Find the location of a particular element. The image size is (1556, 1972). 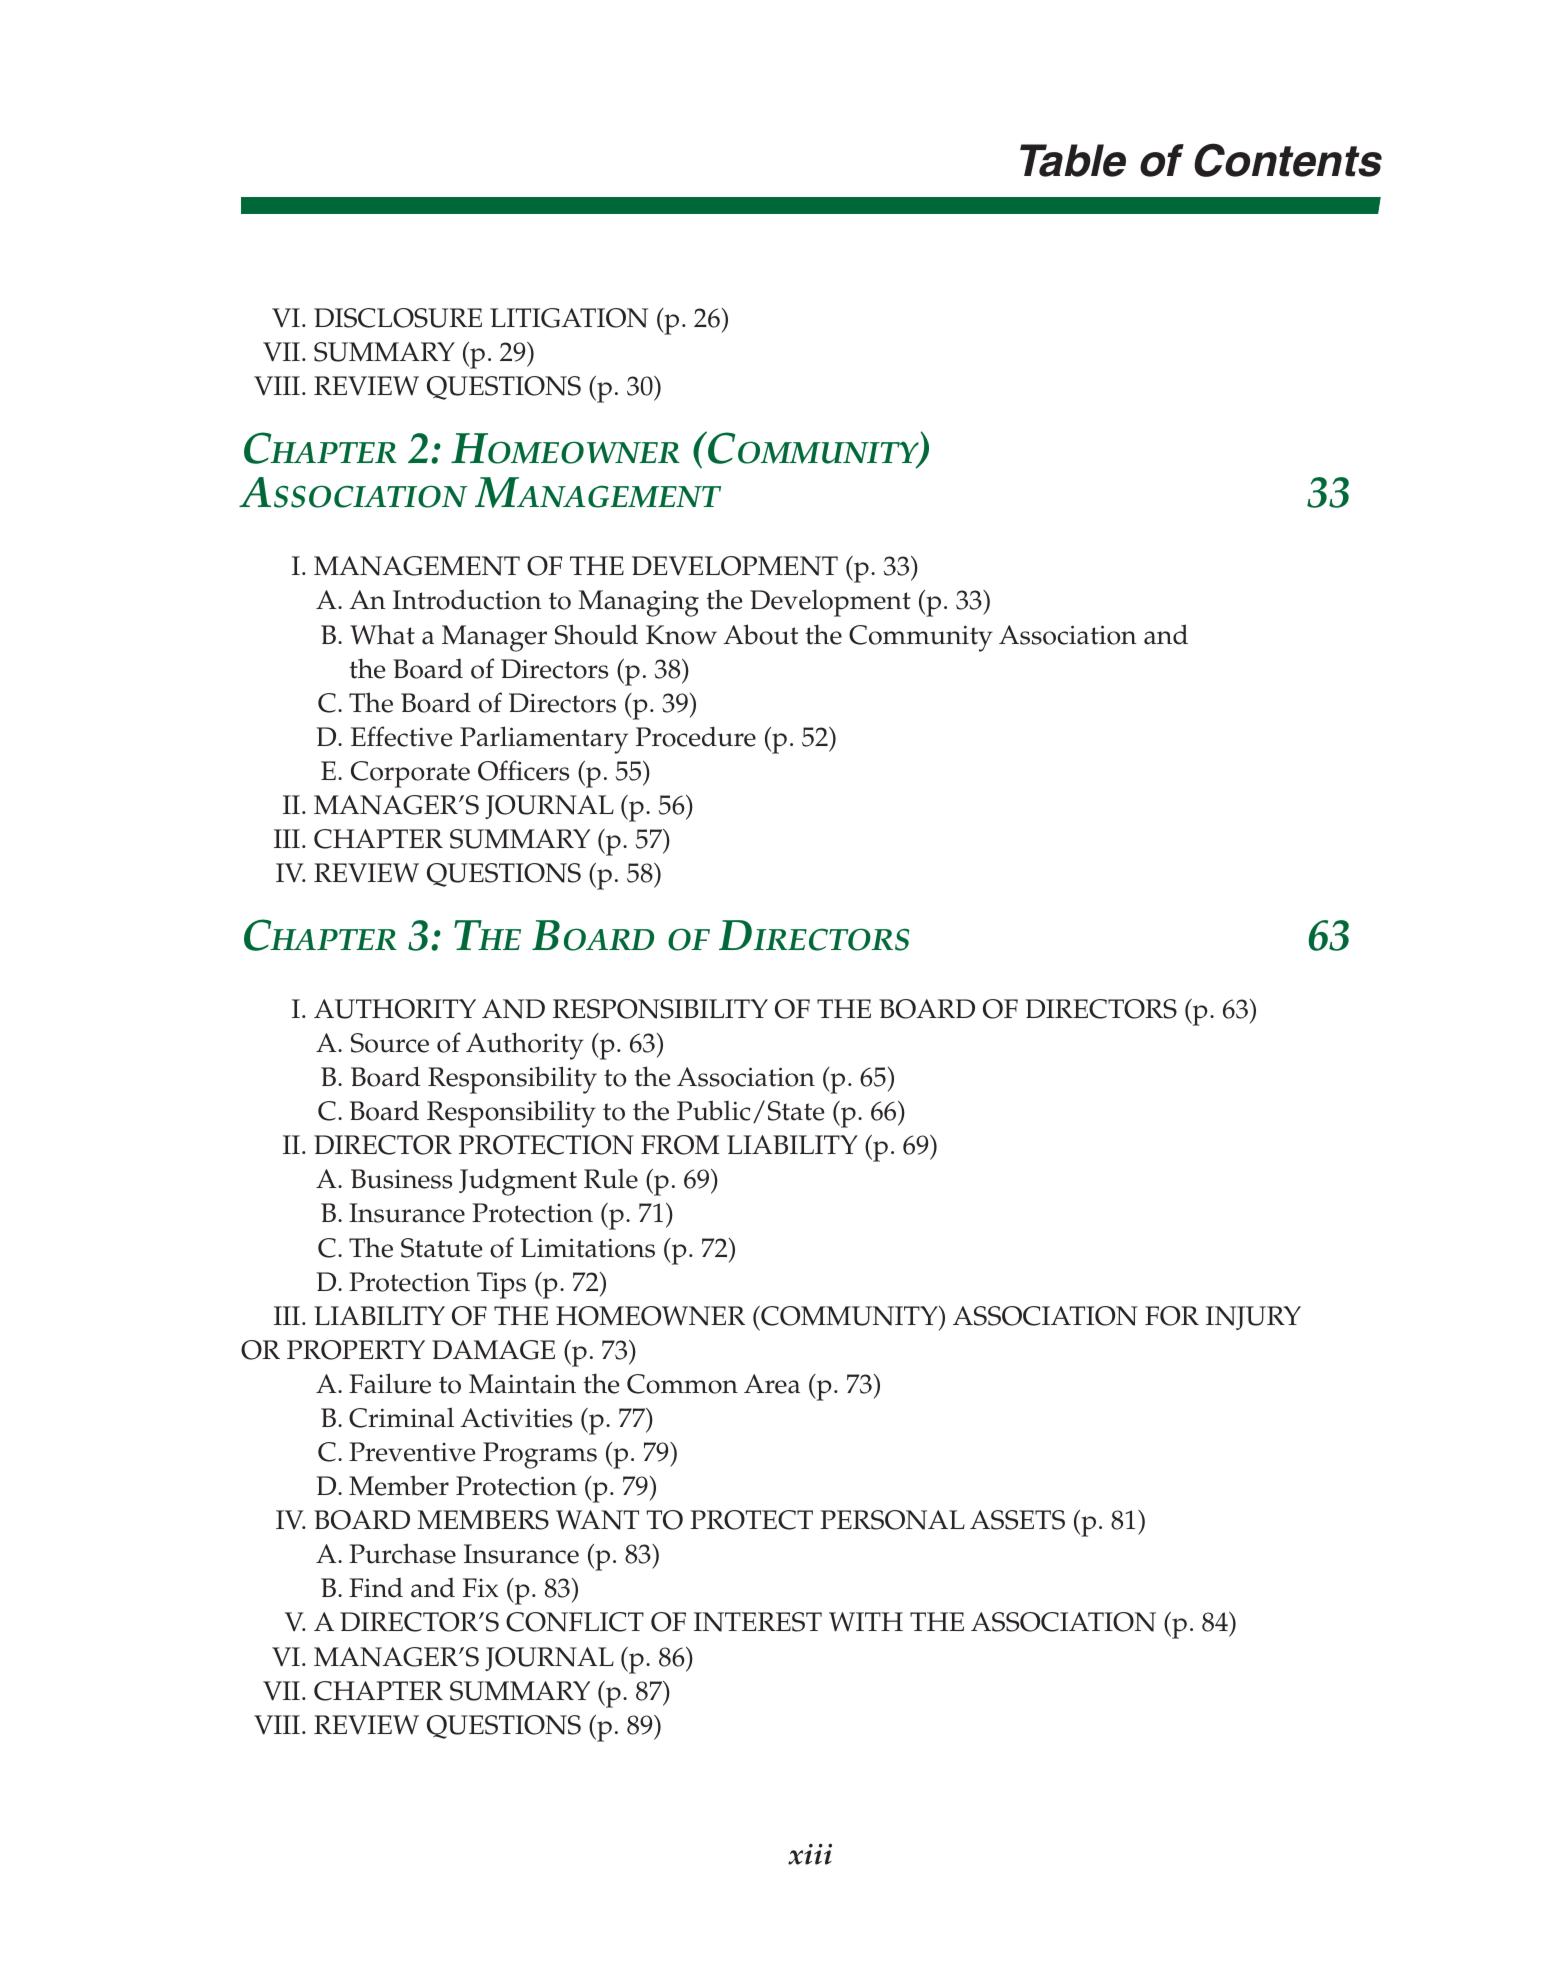

Table is located at coordinates (1073, 160).
